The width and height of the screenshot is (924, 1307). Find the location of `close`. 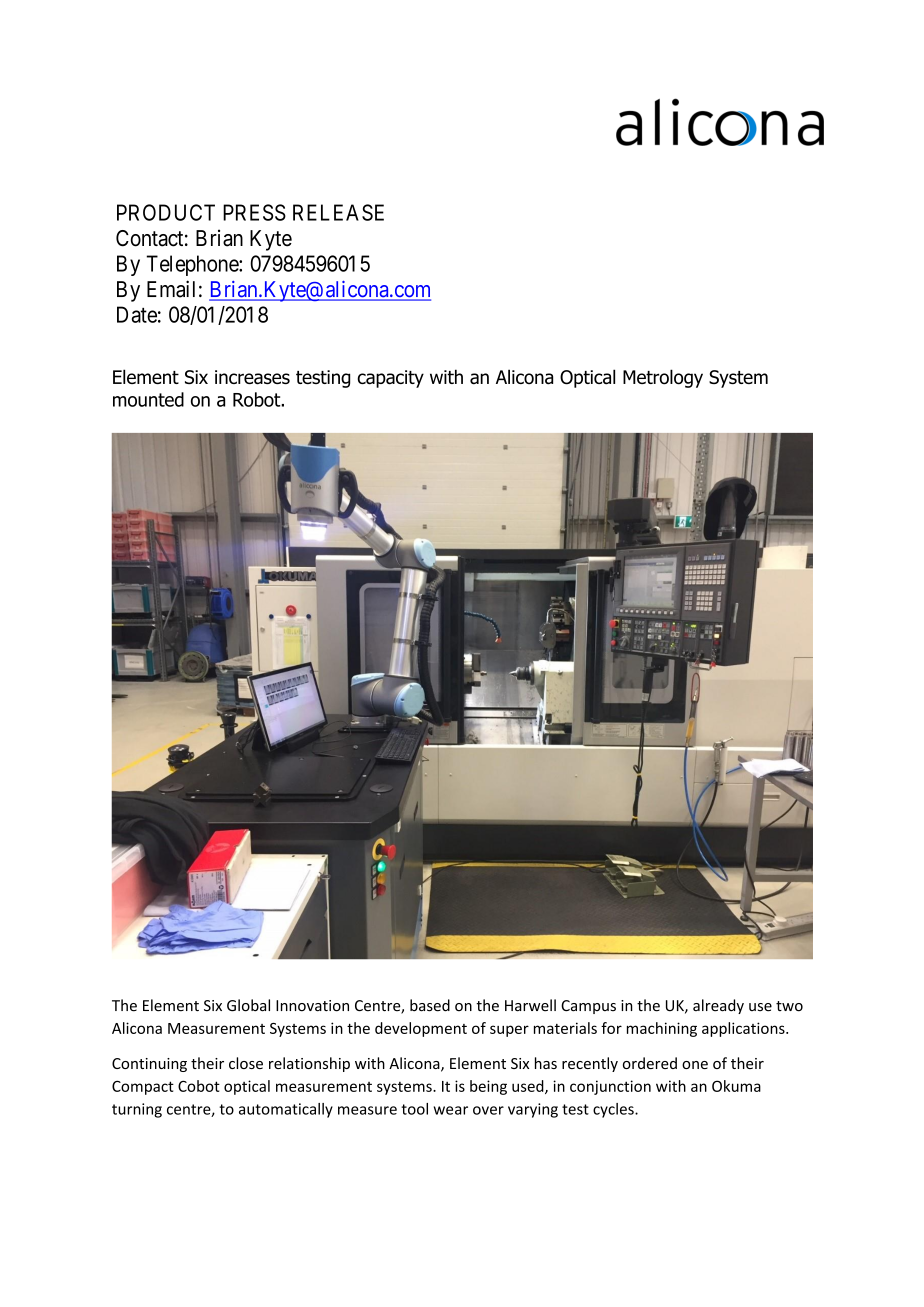

close is located at coordinates (246, 1063).
